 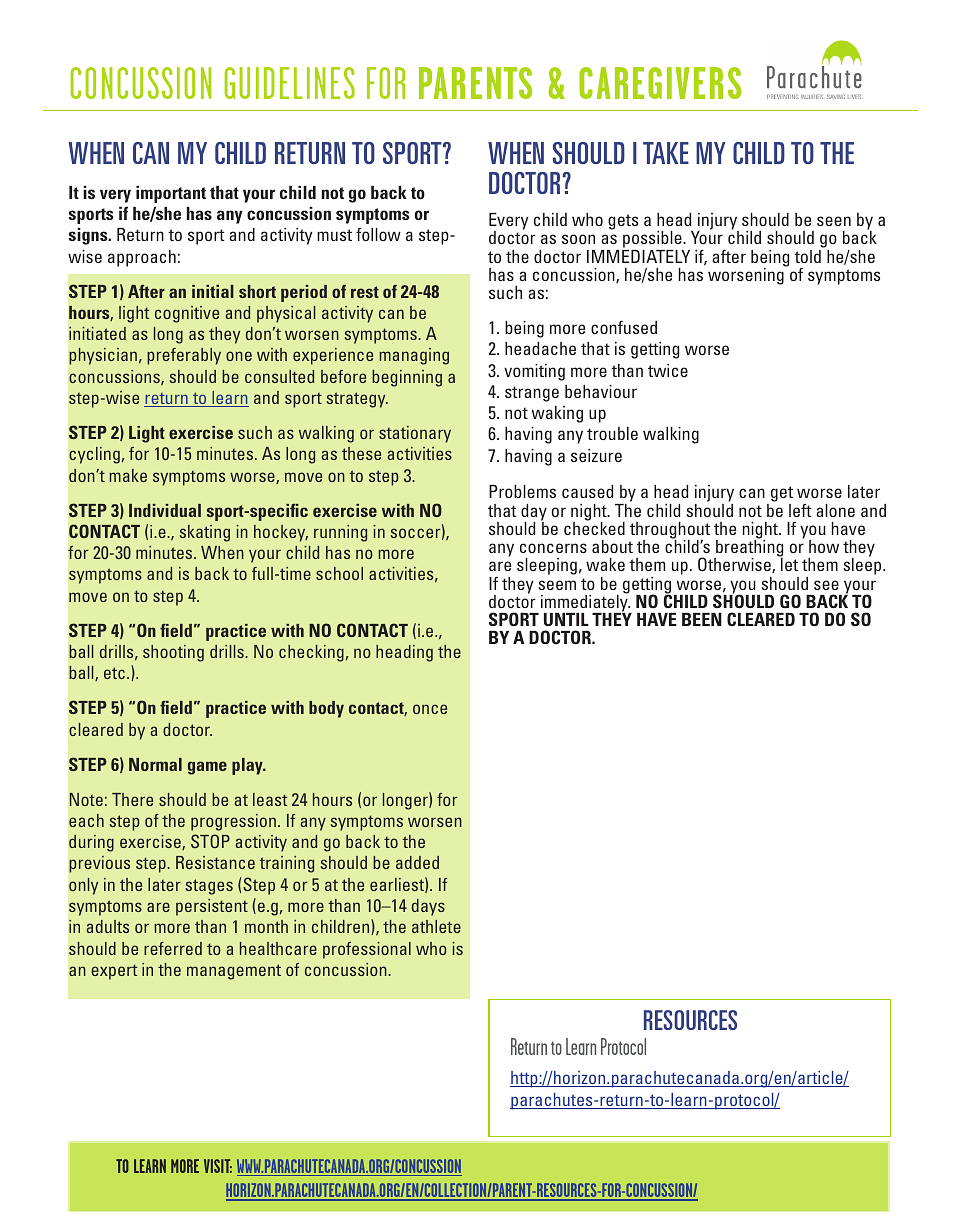 What do you see at coordinates (666, 153) in the document?
I see `TAKE` at bounding box center [666, 153].
